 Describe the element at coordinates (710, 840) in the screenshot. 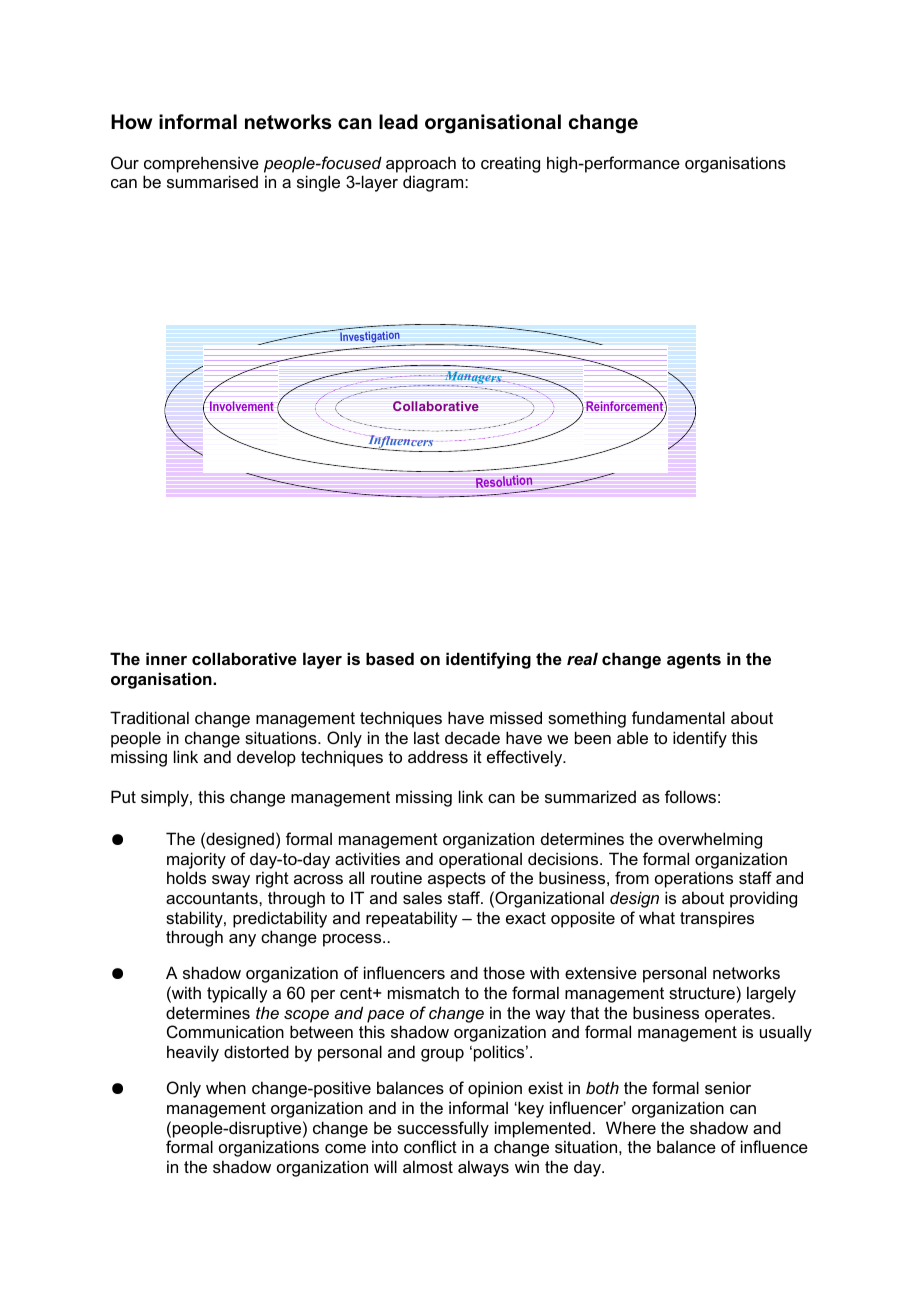

I see `overwhelming` at that location.
